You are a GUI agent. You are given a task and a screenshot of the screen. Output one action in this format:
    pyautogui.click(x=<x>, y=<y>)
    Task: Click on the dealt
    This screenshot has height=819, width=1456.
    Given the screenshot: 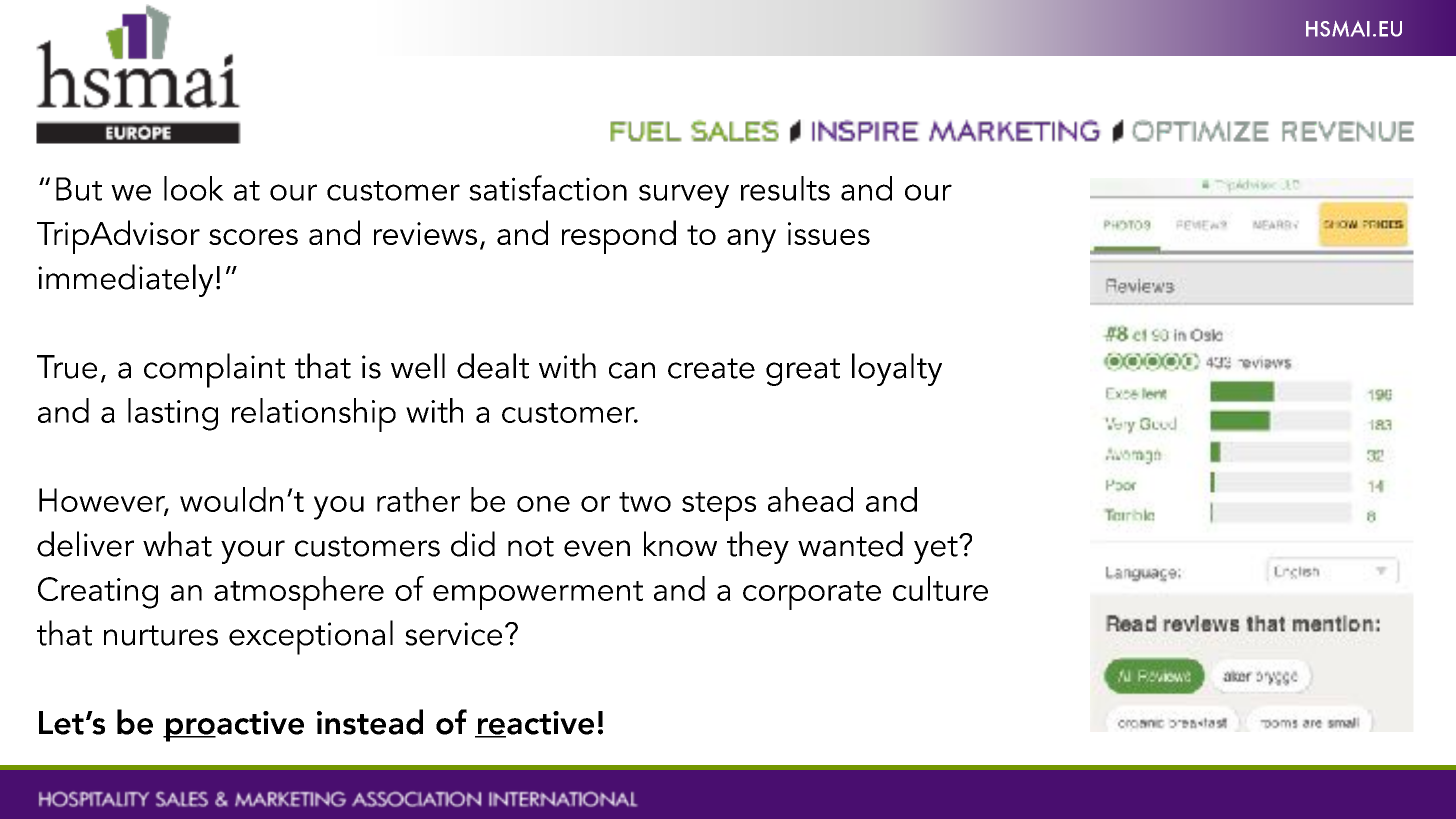 What is the action you would take?
    pyautogui.click(x=493, y=366)
